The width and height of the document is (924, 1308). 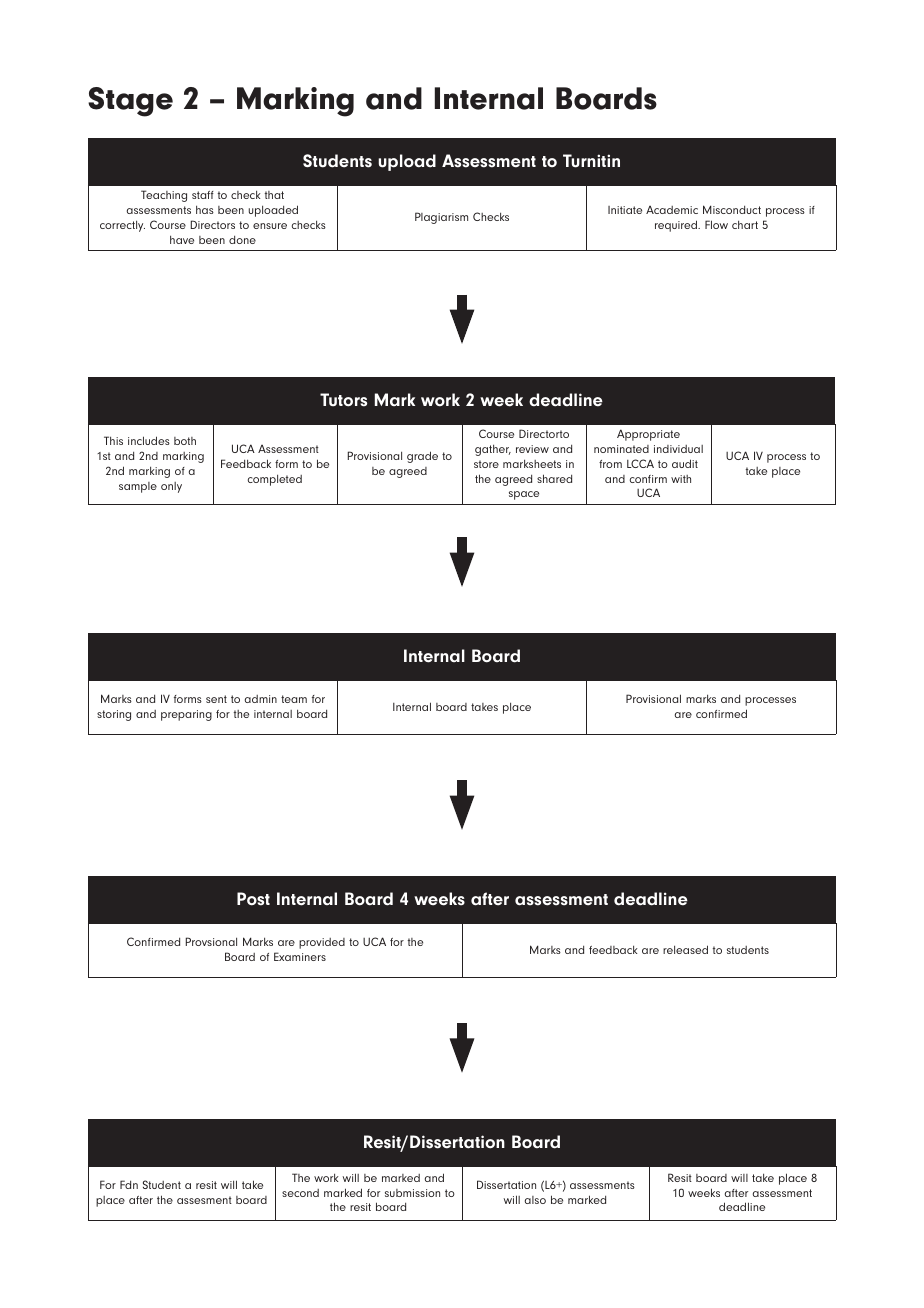 I want to click on submission, so click(x=412, y=1193).
